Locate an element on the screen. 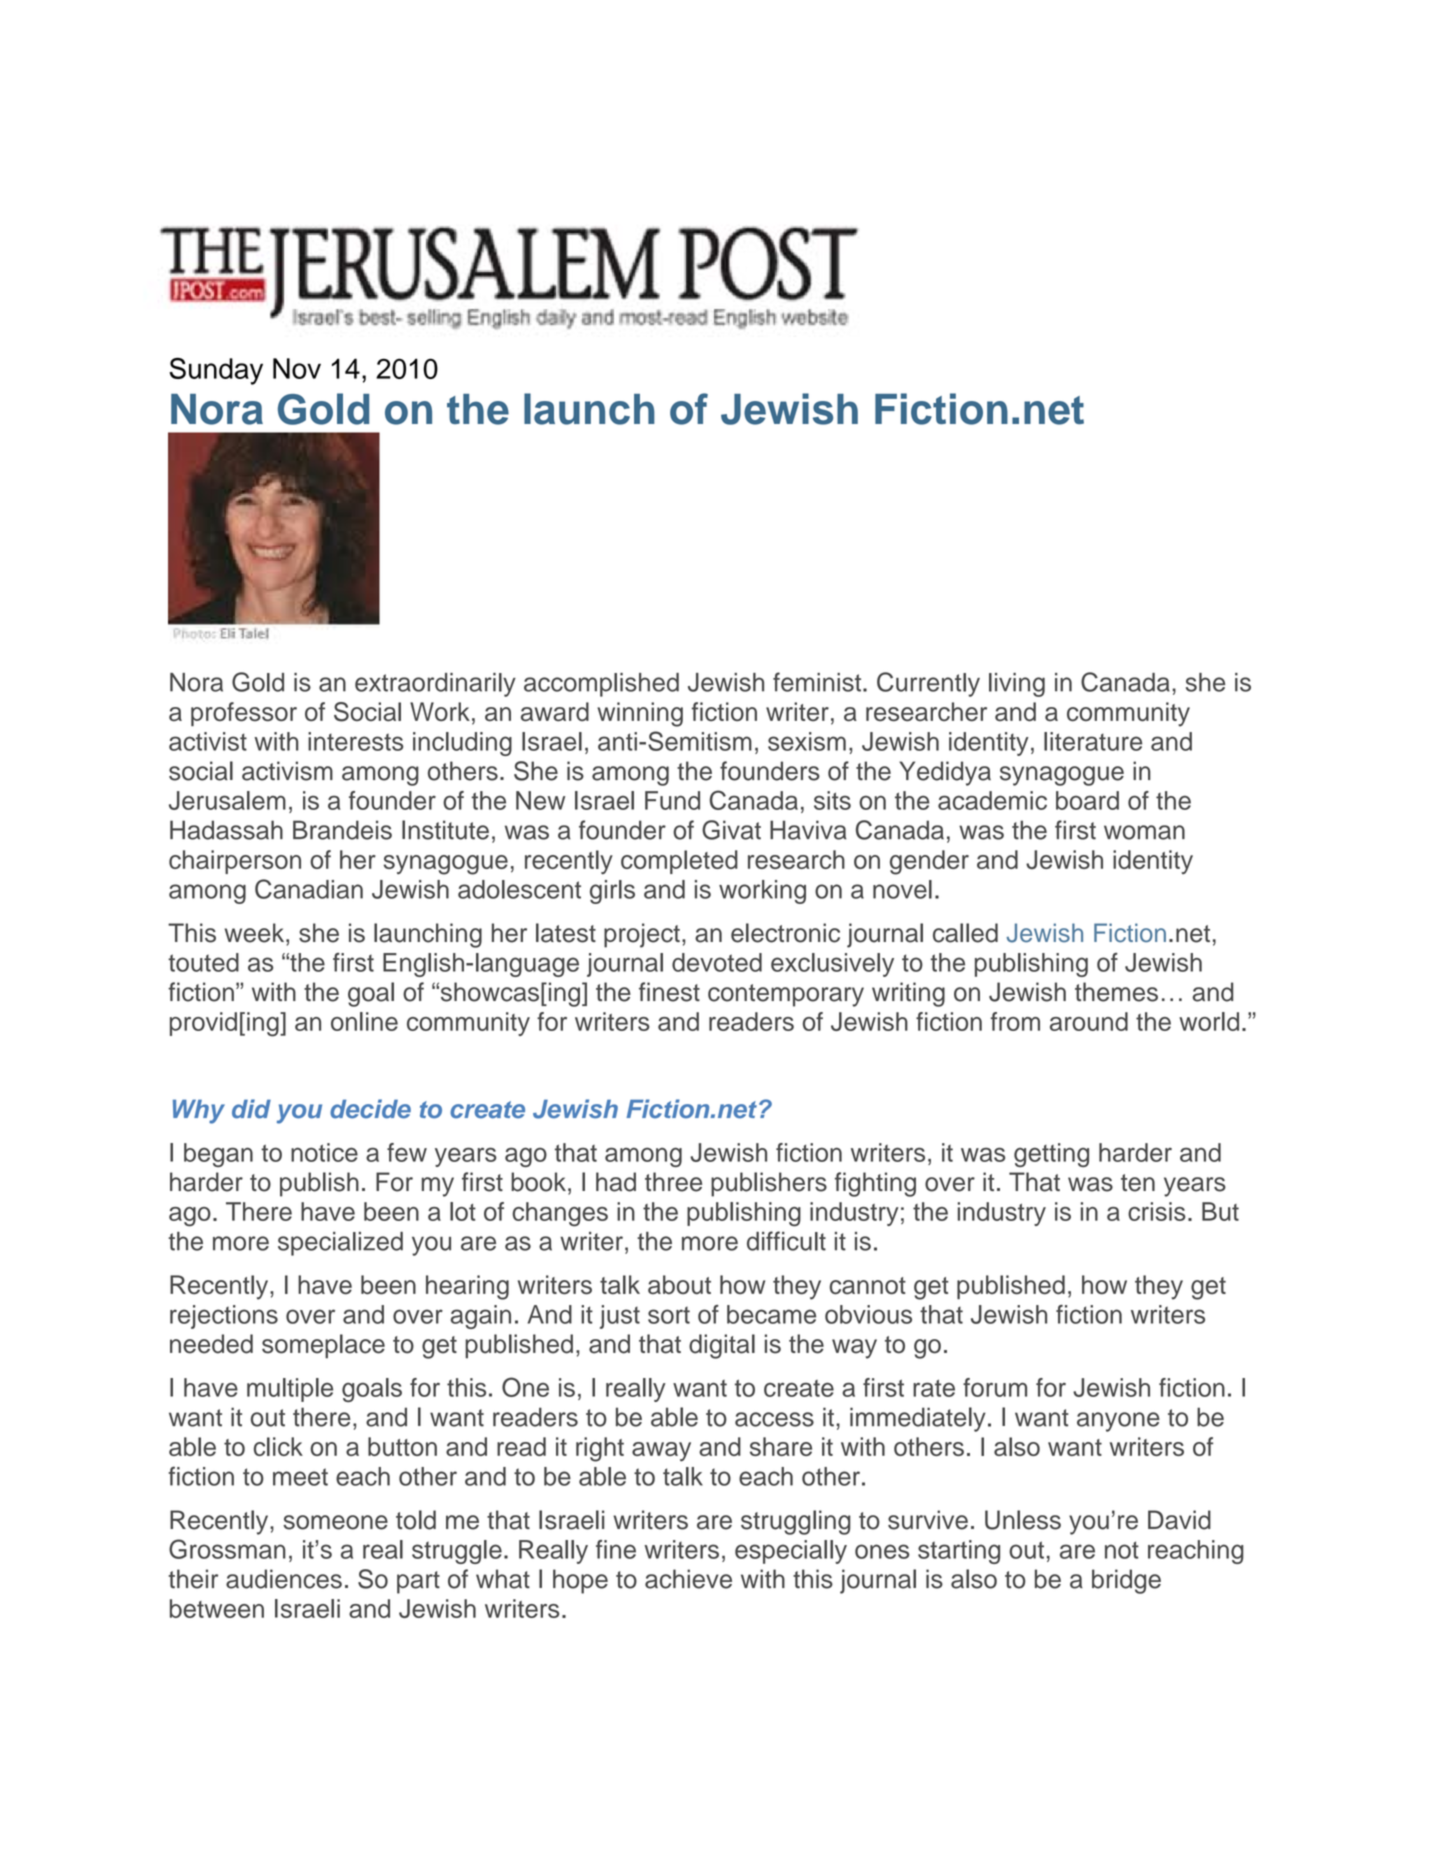 The image size is (1431, 1852). achieve is located at coordinates (688, 1579).
